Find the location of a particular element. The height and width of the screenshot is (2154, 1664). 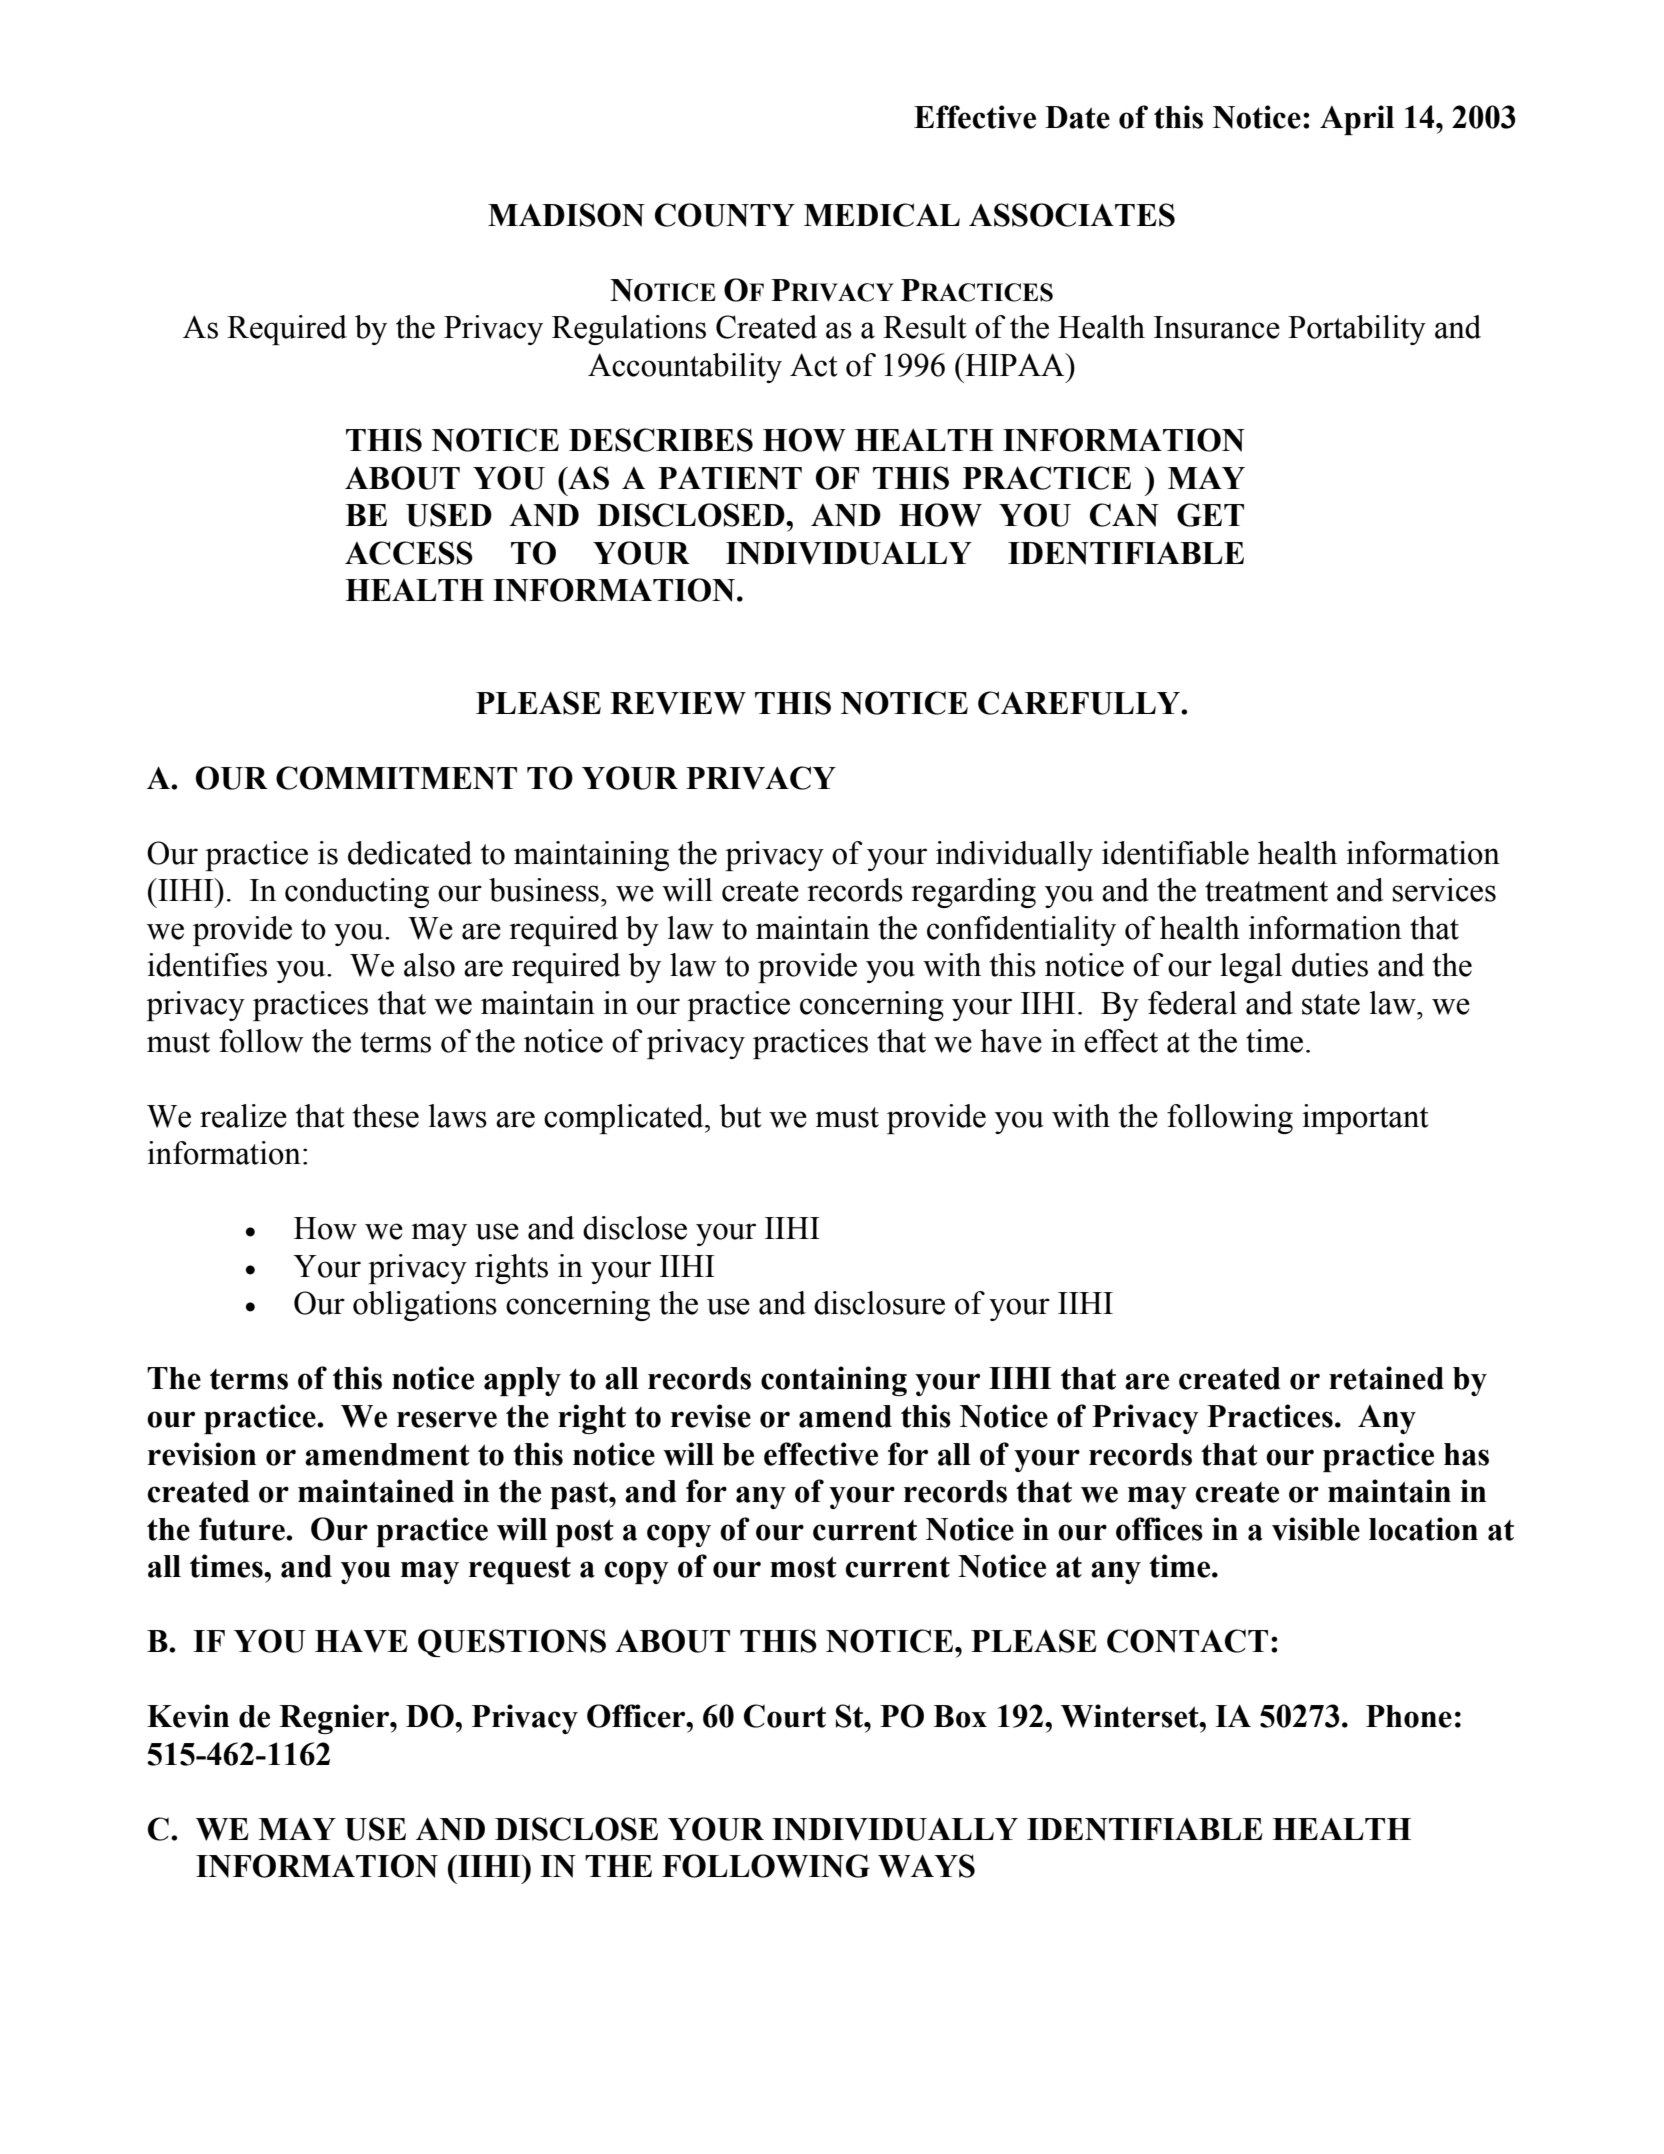

containing is located at coordinates (834, 1381).
